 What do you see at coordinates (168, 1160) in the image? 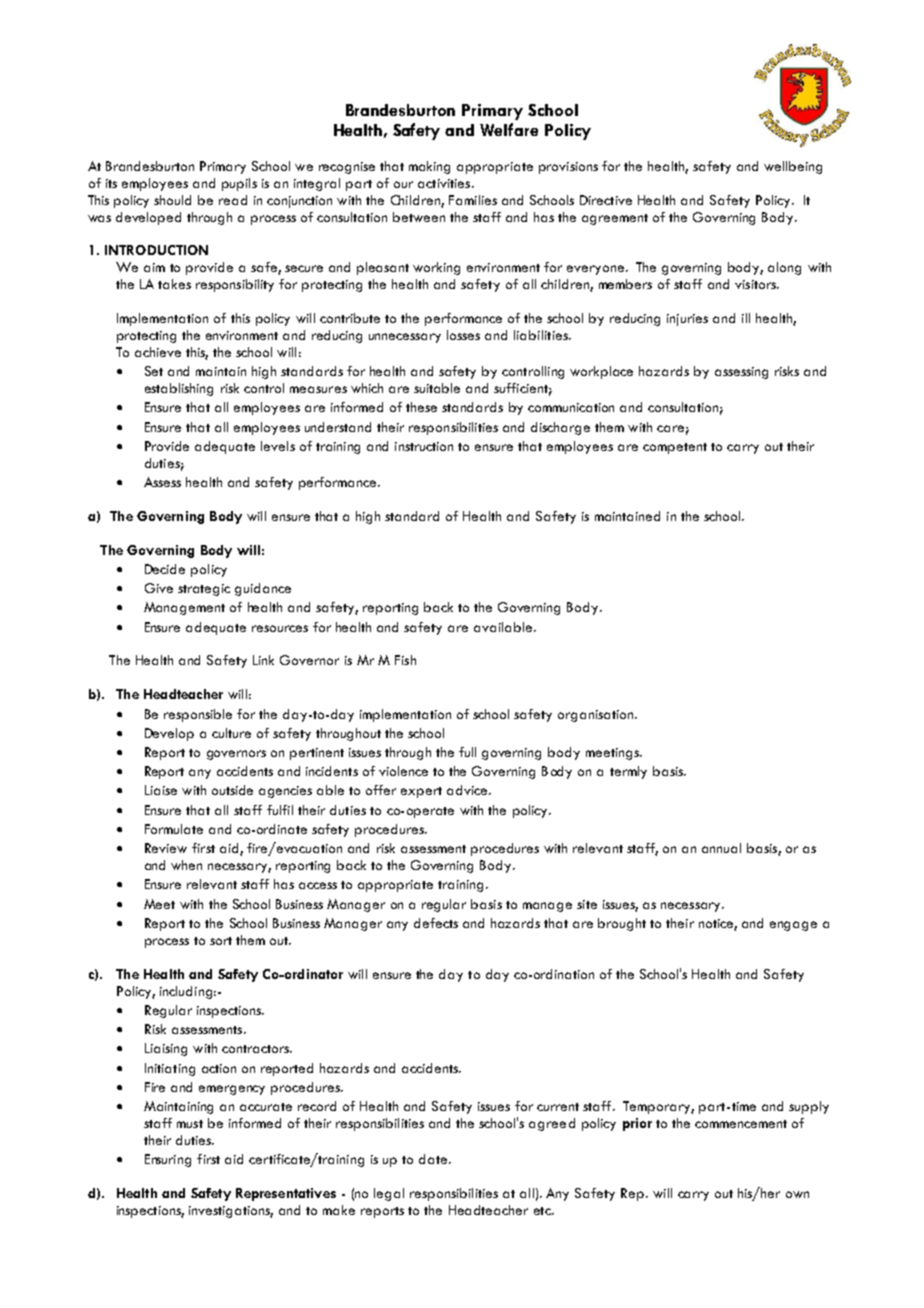
I see `Ensuring` at bounding box center [168, 1160].
